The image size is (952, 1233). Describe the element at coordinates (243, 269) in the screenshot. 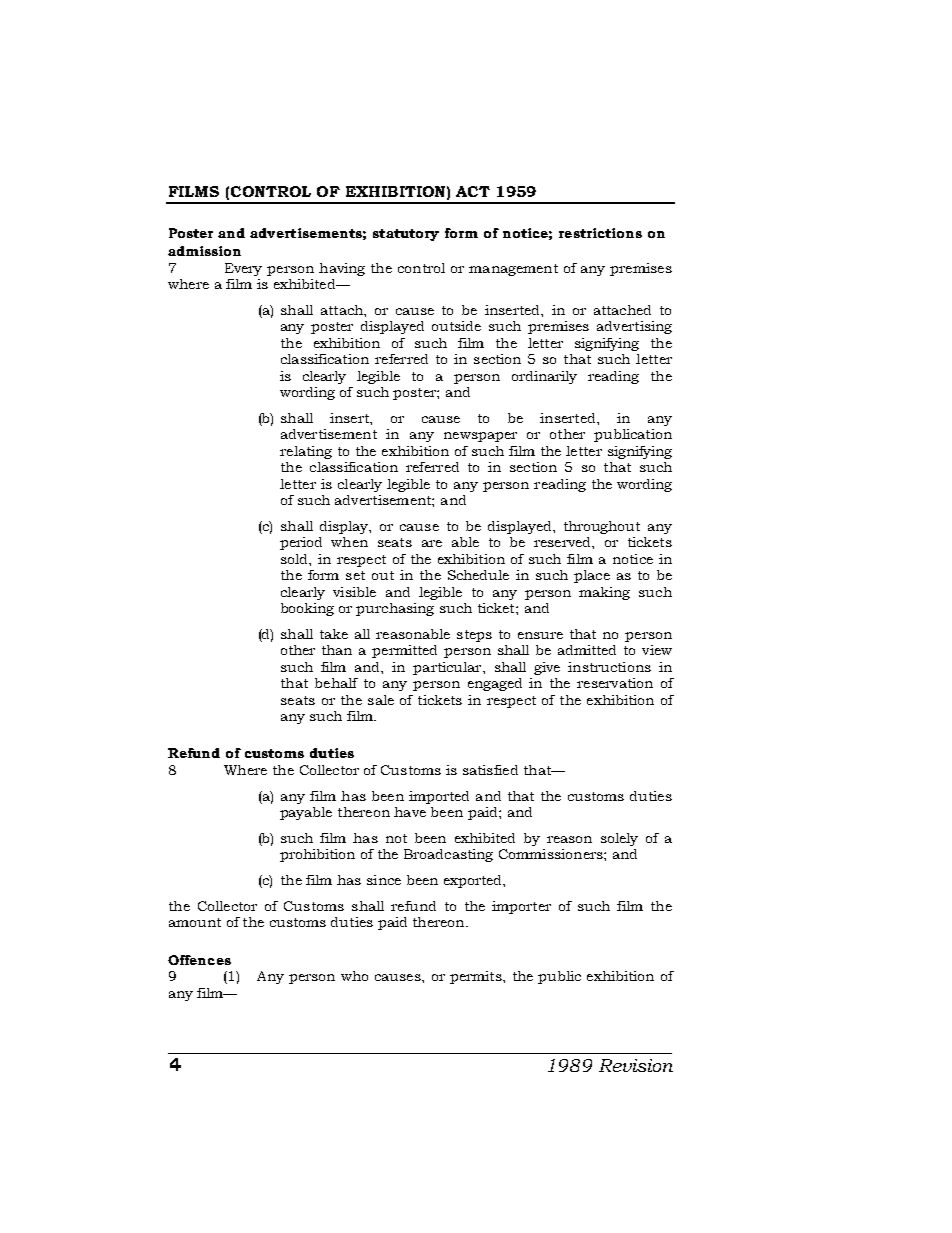

I see `Every` at that location.
